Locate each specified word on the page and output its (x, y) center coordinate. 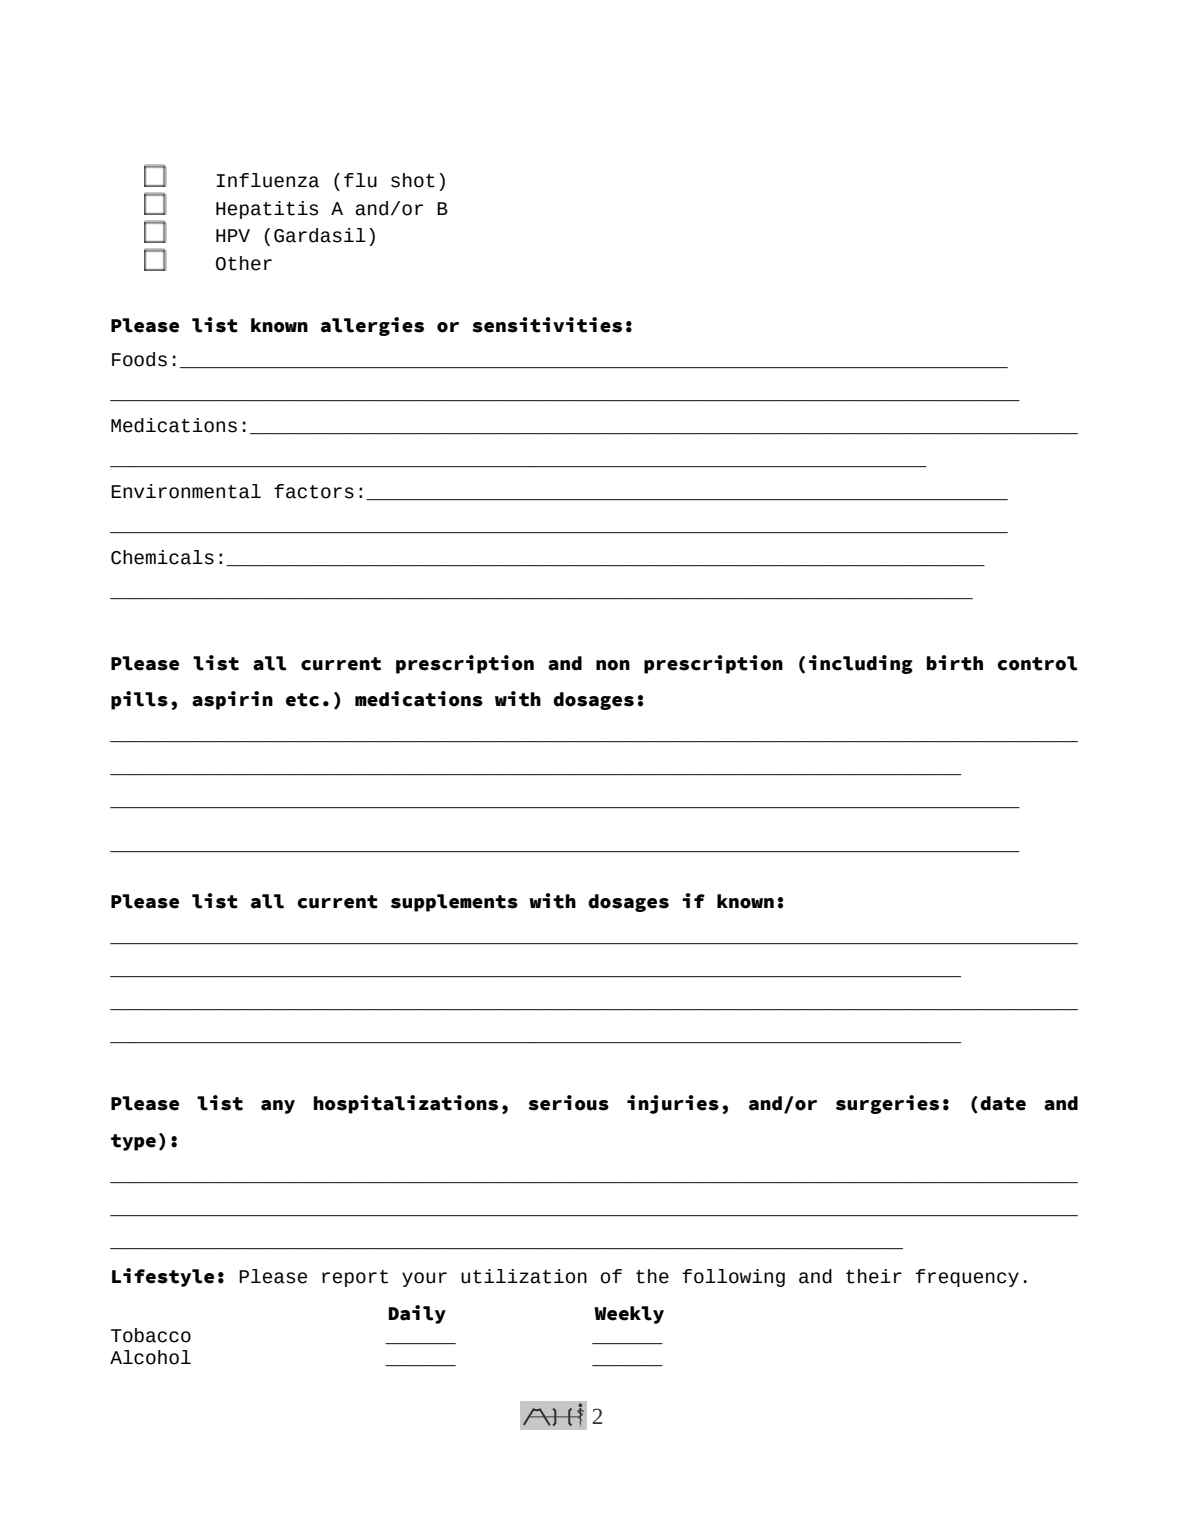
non (613, 665)
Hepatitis (267, 210)
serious (568, 1103)
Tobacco (151, 1335)
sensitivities (547, 325)
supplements (454, 903)
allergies (372, 326)
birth (954, 663)
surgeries (887, 1104)
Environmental (186, 491)
